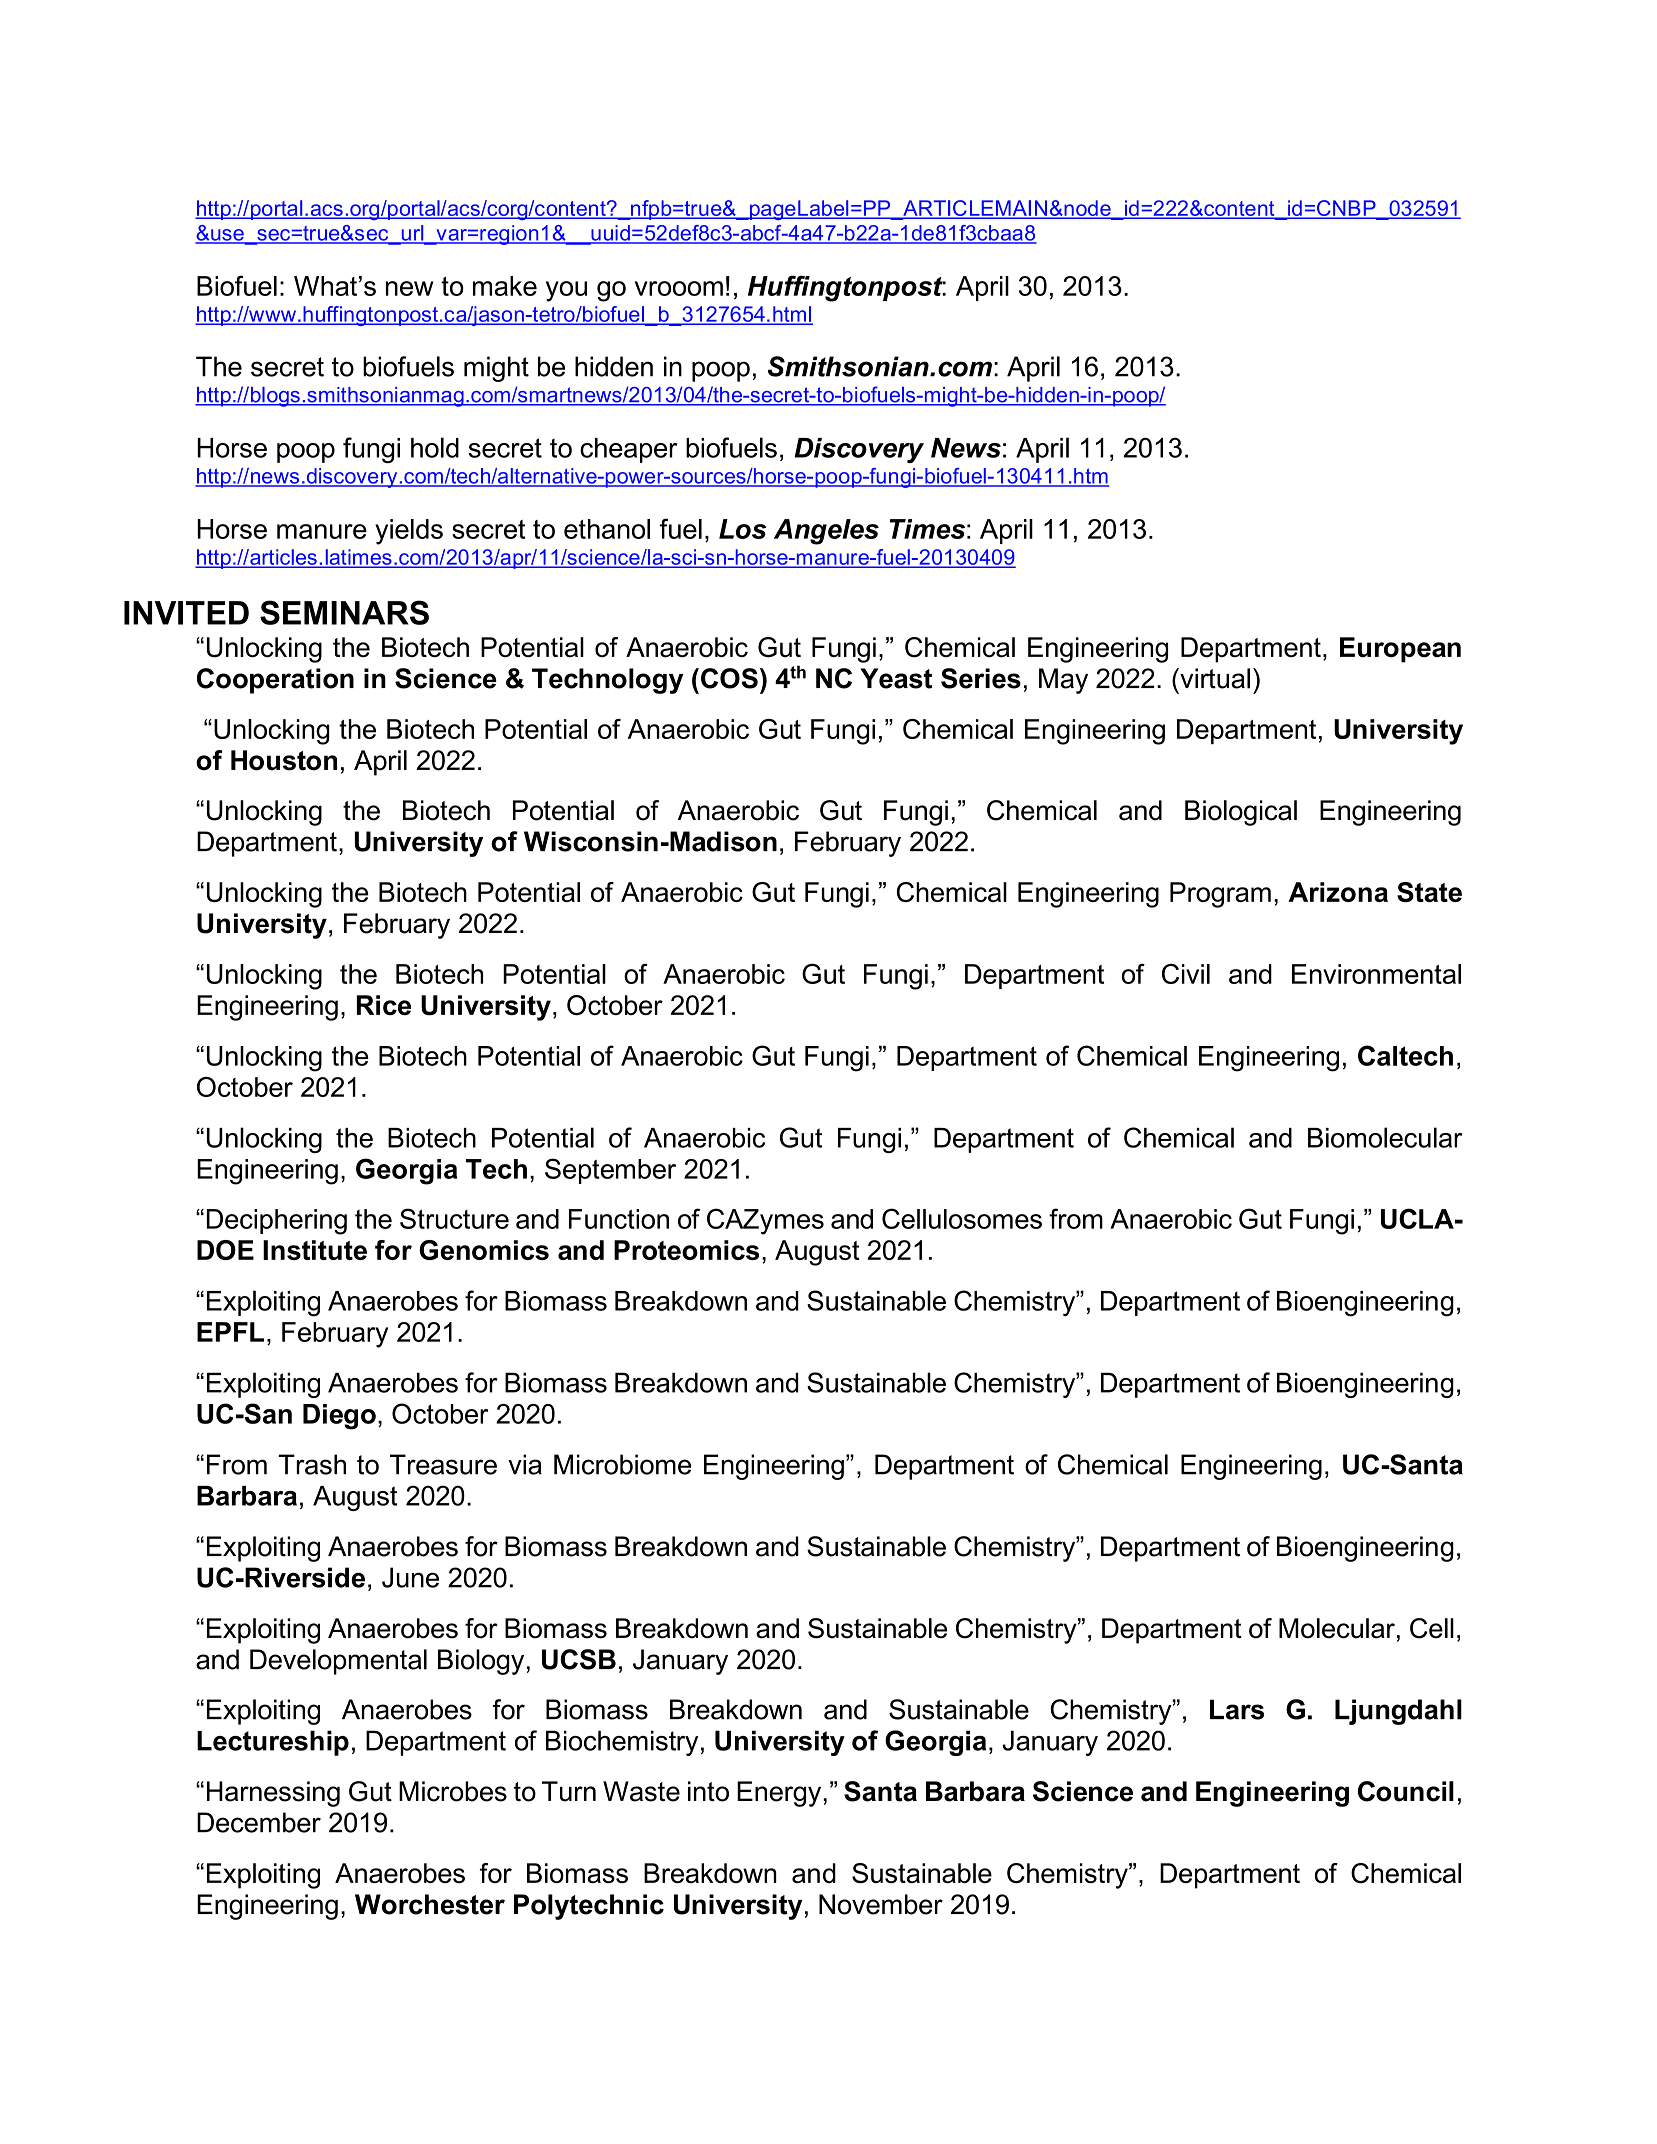 This screenshot has height=2144, width=1657. Describe the element at coordinates (686, 1250) in the screenshot. I see `Proteomics` at that location.
